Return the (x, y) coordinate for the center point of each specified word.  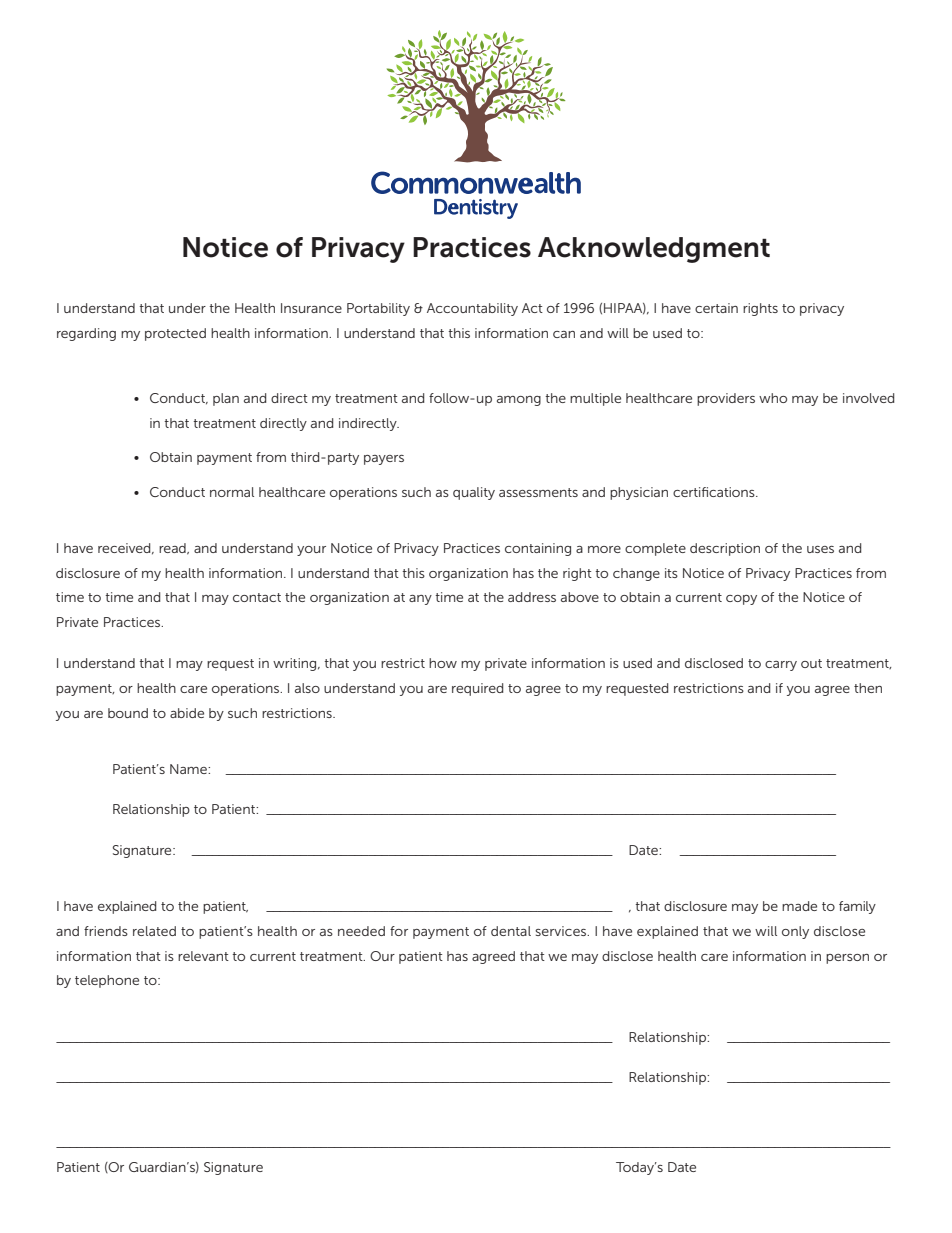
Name (189, 769)
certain (716, 308)
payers (384, 460)
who (773, 398)
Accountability (472, 309)
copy (741, 600)
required (477, 689)
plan (226, 399)
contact (257, 597)
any (420, 600)
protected (175, 334)
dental (511, 931)
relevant (203, 956)
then (868, 688)
